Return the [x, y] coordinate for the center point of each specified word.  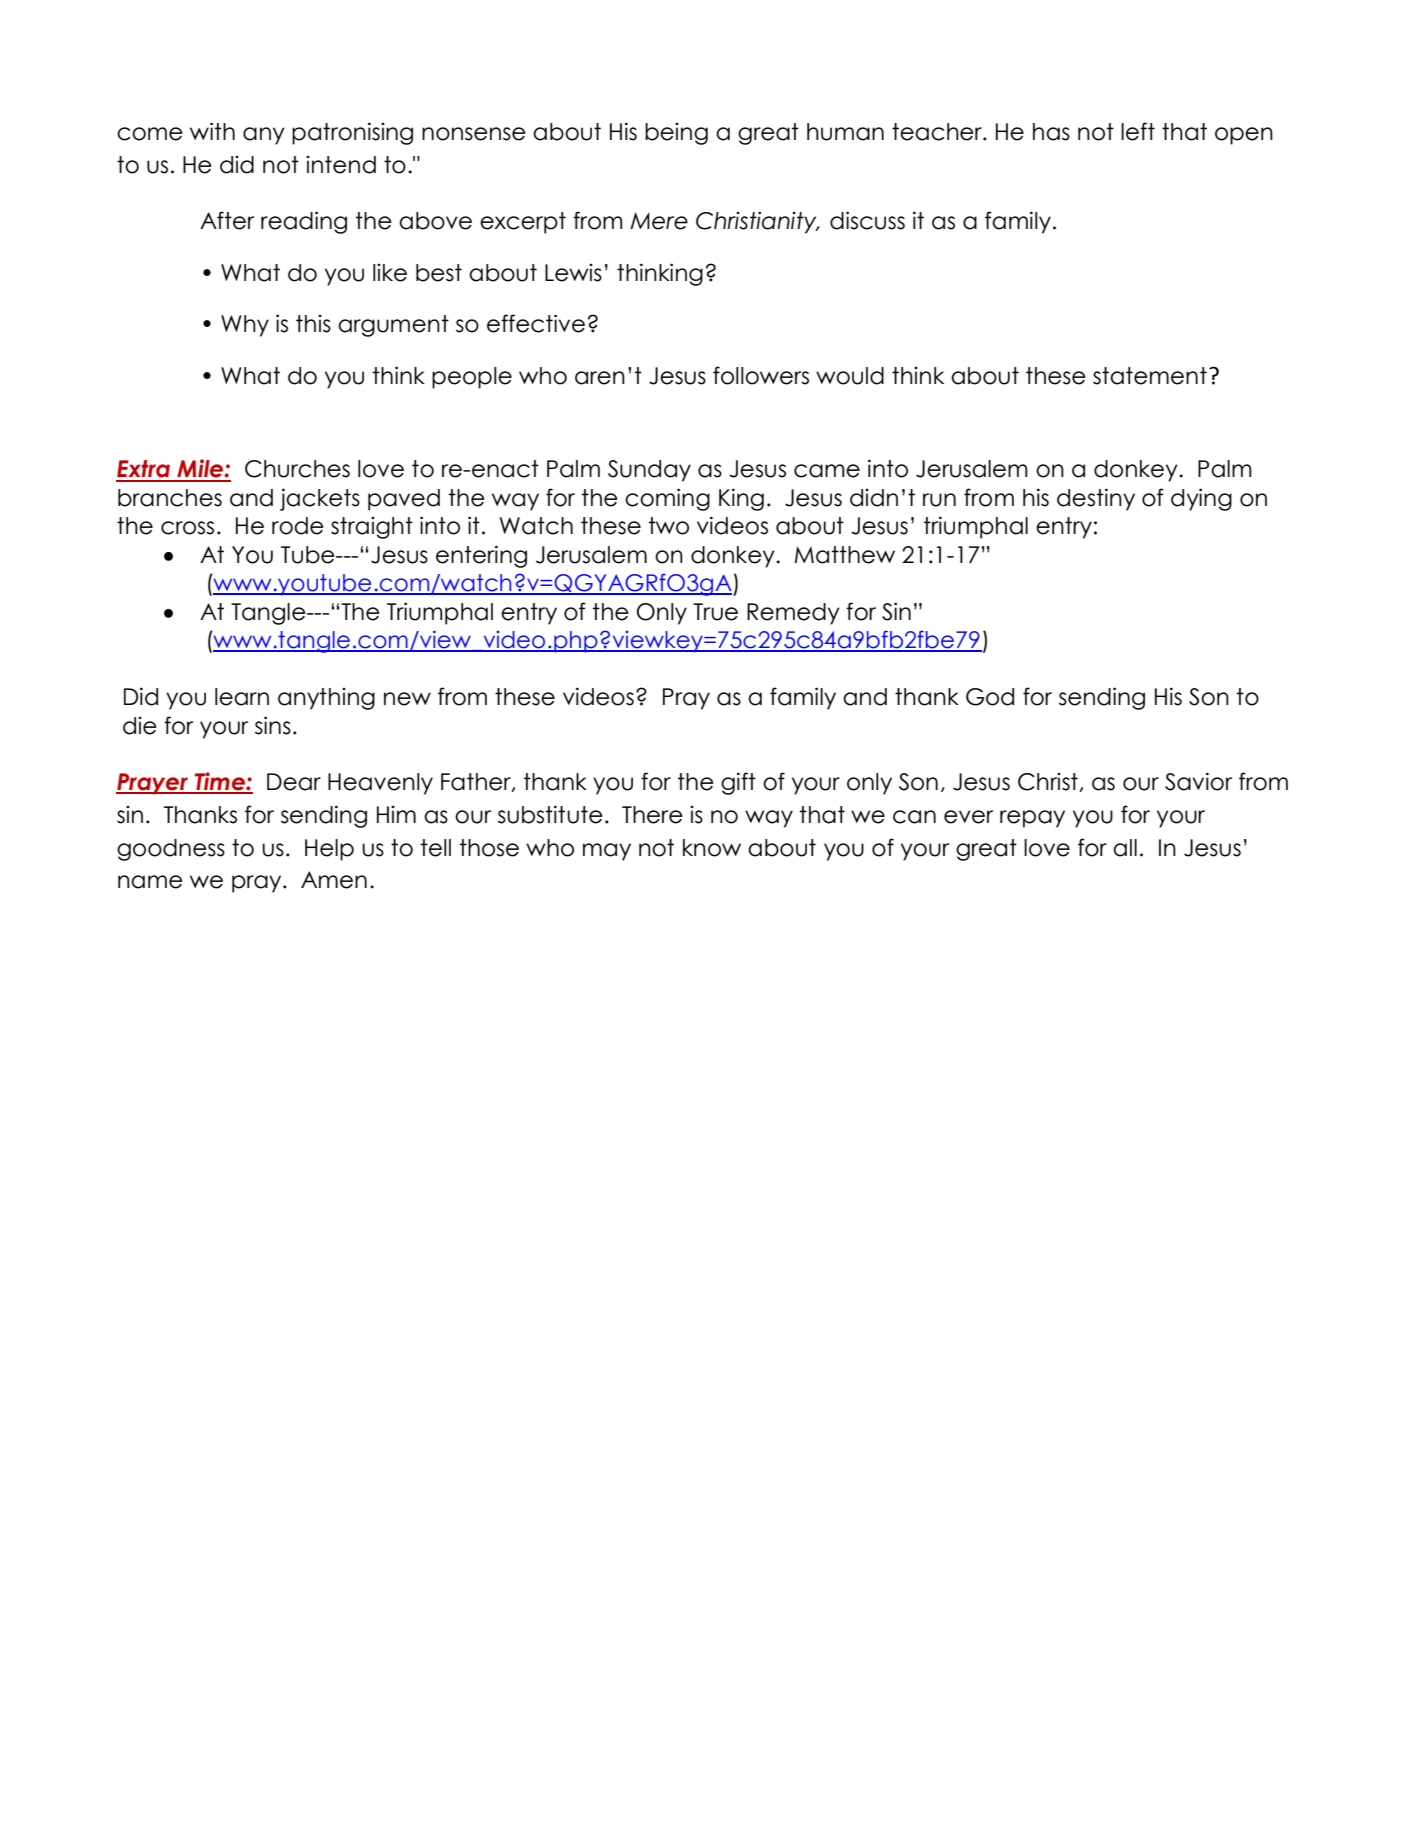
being [676, 134]
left [1138, 131]
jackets [320, 499]
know [712, 848]
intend [341, 165]
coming [667, 499]
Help [329, 850]
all [1125, 848]
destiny [1096, 499]
